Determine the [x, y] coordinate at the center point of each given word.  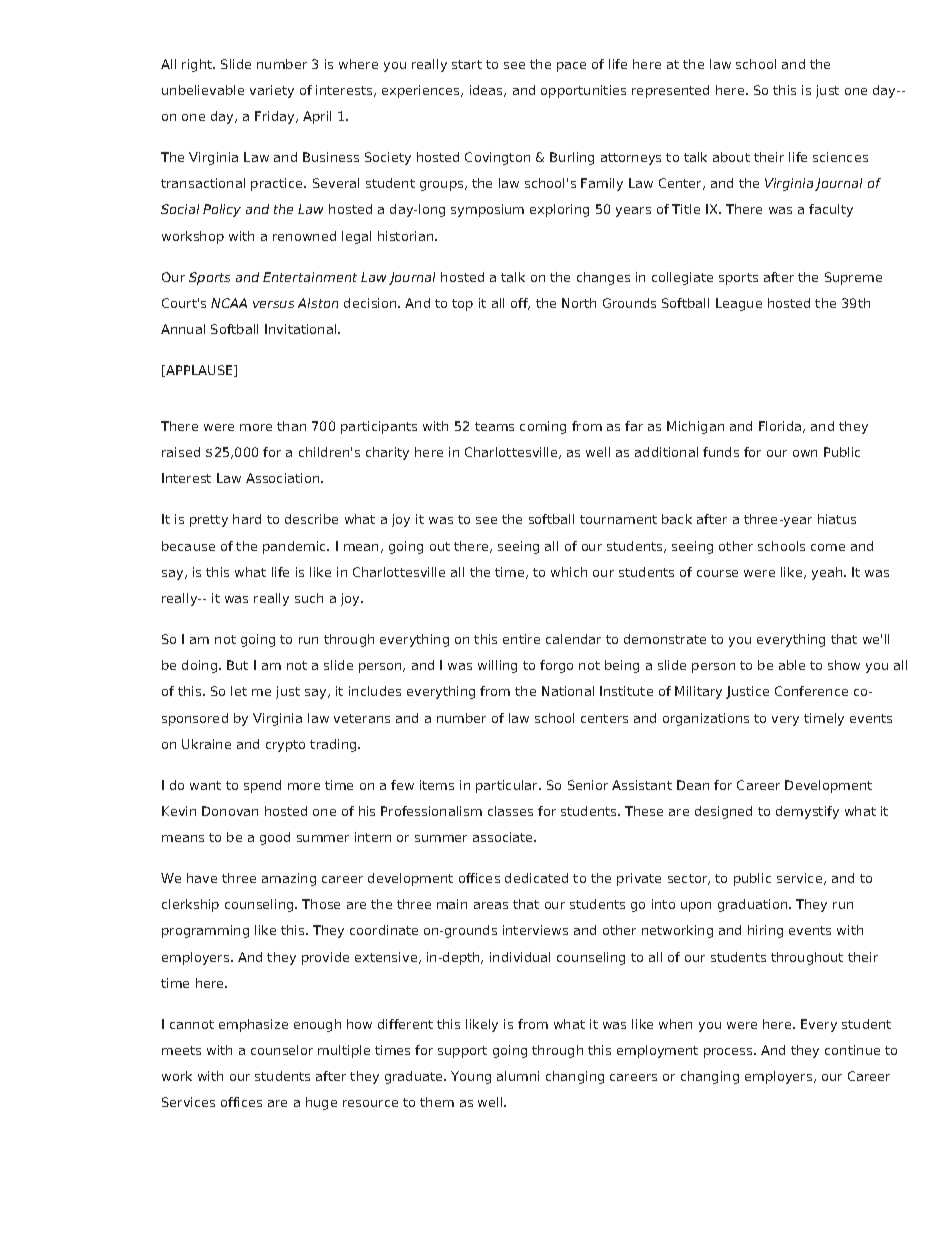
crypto [285, 746]
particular [508, 786]
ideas [487, 91]
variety [272, 91]
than [291, 426]
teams [494, 426]
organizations [706, 719]
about [731, 157]
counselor [282, 1050]
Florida [780, 426]
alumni [518, 1076]
